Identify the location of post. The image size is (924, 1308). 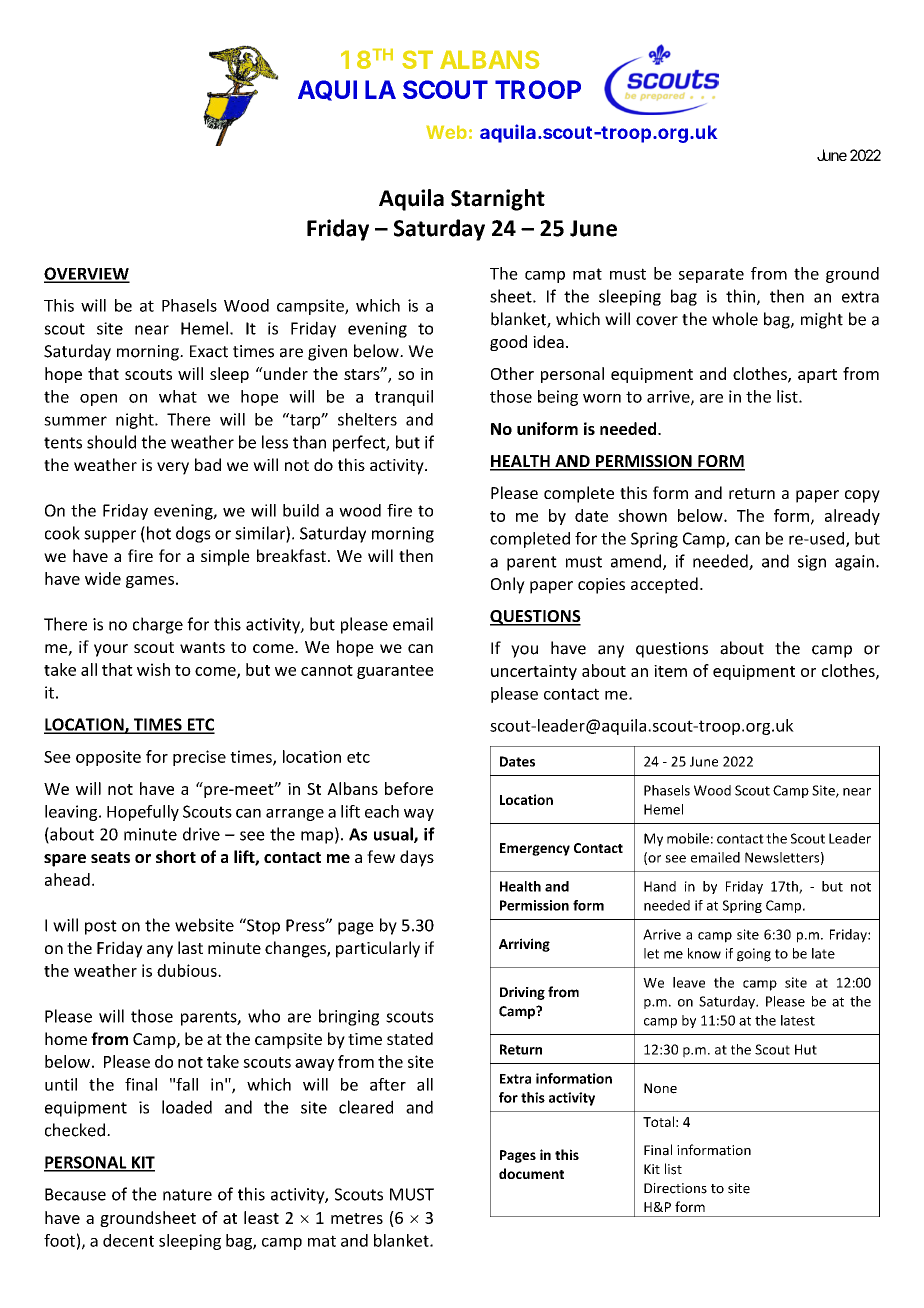
(101, 927).
